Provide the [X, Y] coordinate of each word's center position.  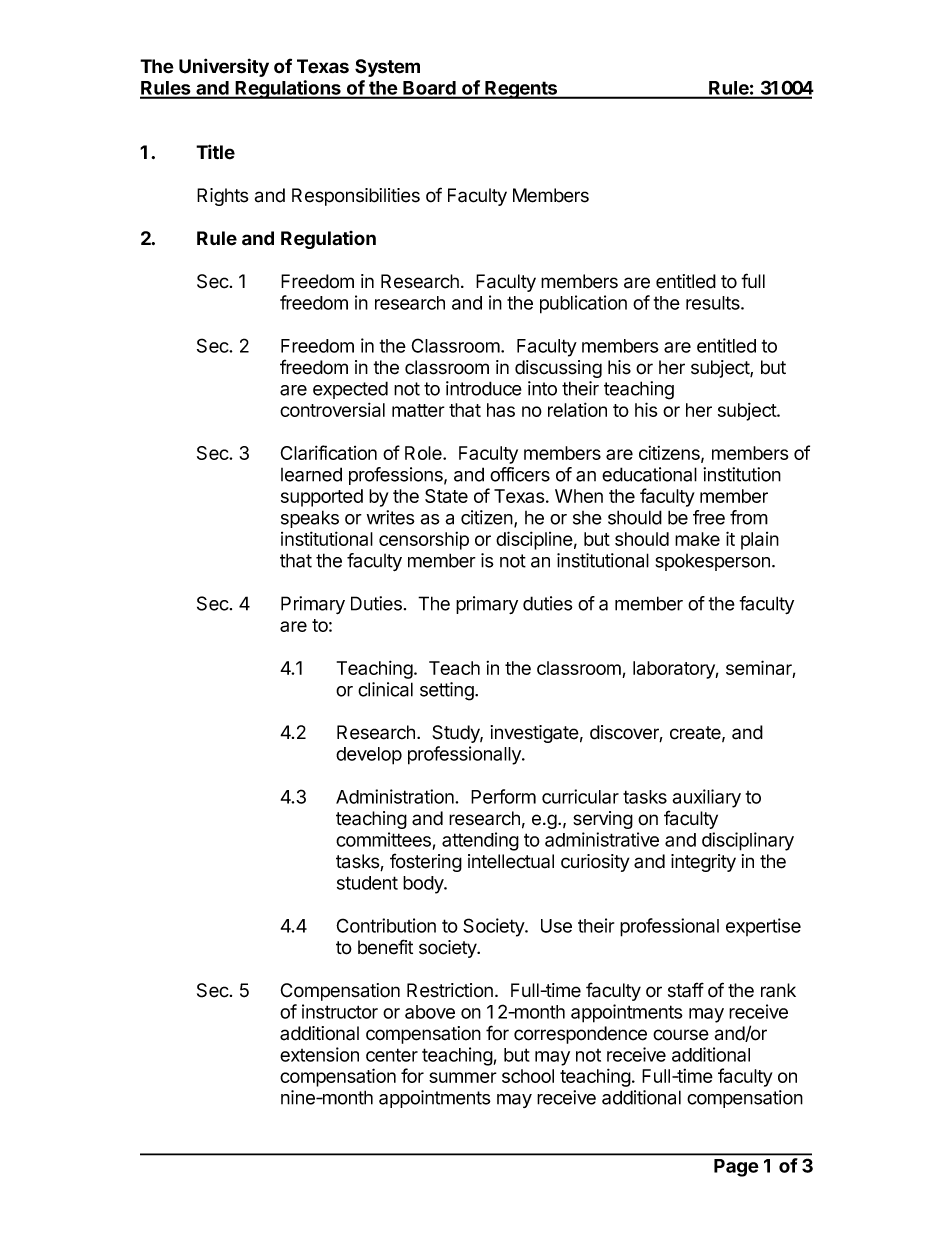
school [528, 1076]
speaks [310, 519]
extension [319, 1054]
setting [448, 691]
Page [736, 1168]
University [224, 67]
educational [649, 474]
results [714, 303]
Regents [521, 90]
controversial [332, 409]
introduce [484, 388]
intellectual [511, 861]
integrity [703, 863]
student [367, 883]
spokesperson [712, 562]
